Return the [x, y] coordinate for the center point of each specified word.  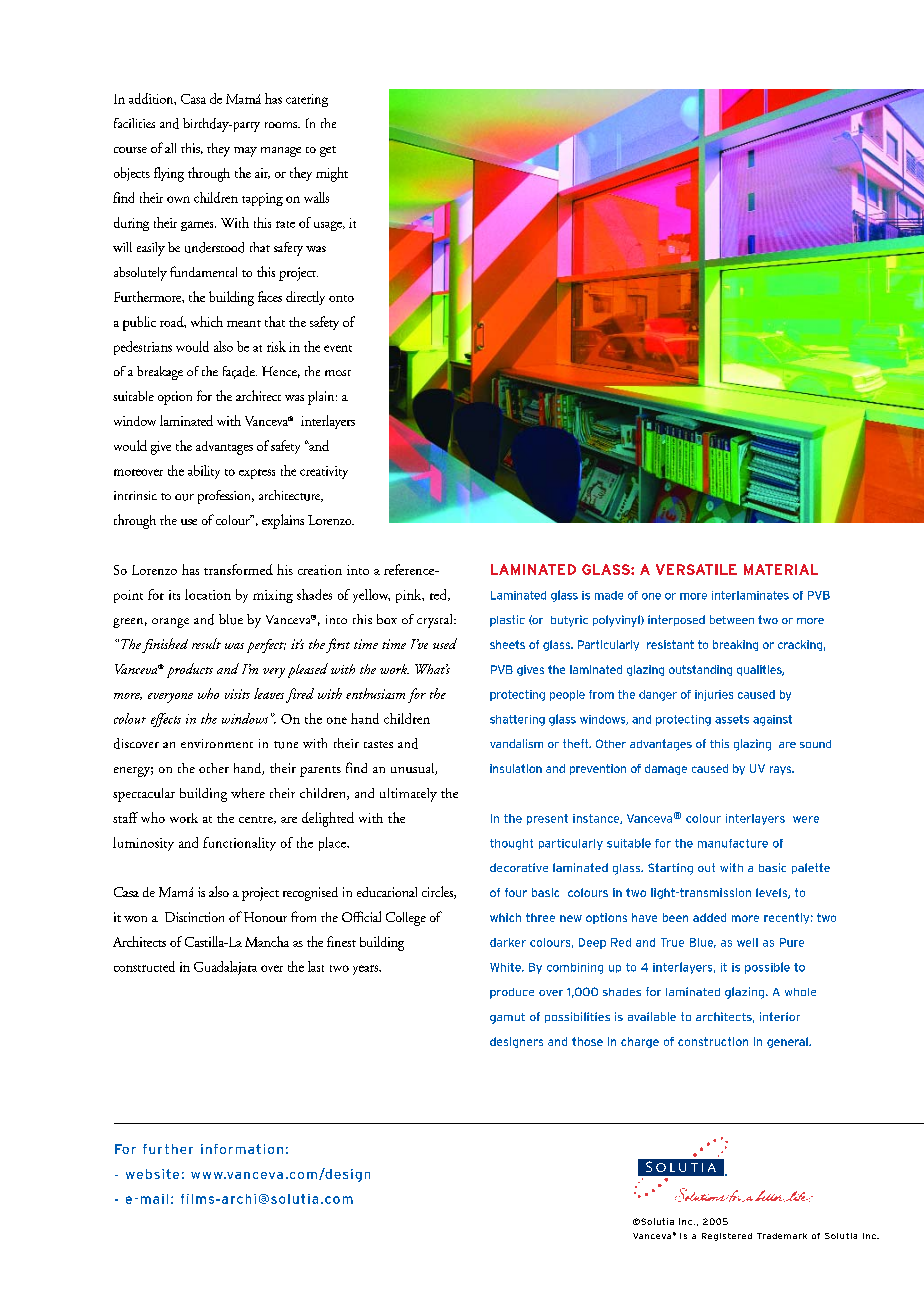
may [245, 152]
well [747, 942]
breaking [735, 645]
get [328, 151]
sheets [507, 644]
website [152, 1174]
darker [508, 942]
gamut [507, 1018]
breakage [160, 373]
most [338, 373]
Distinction [194, 917]
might [332, 174]
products [190, 670]
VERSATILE [696, 569]
